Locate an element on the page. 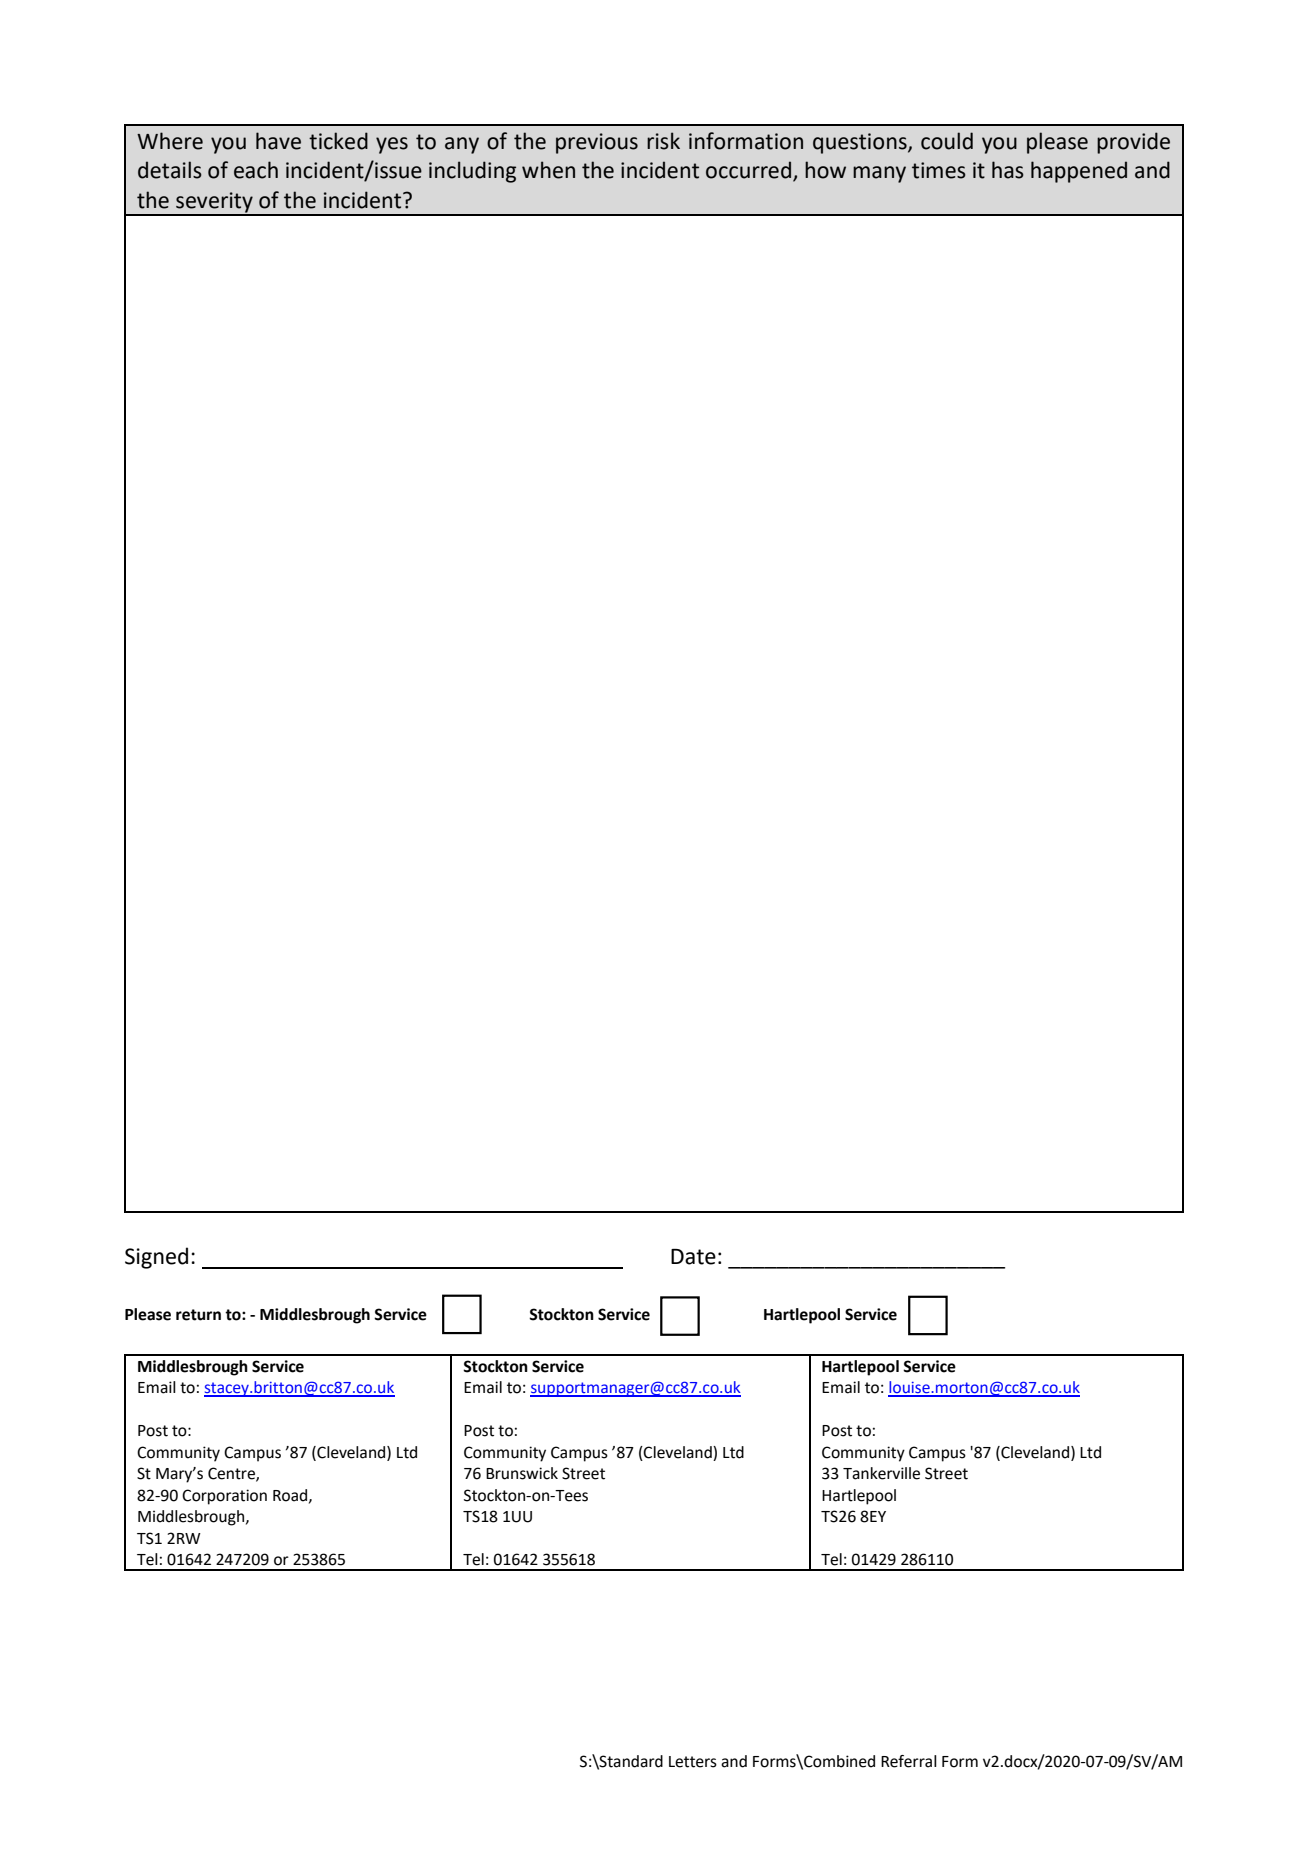  return is located at coordinates (198, 1315).
